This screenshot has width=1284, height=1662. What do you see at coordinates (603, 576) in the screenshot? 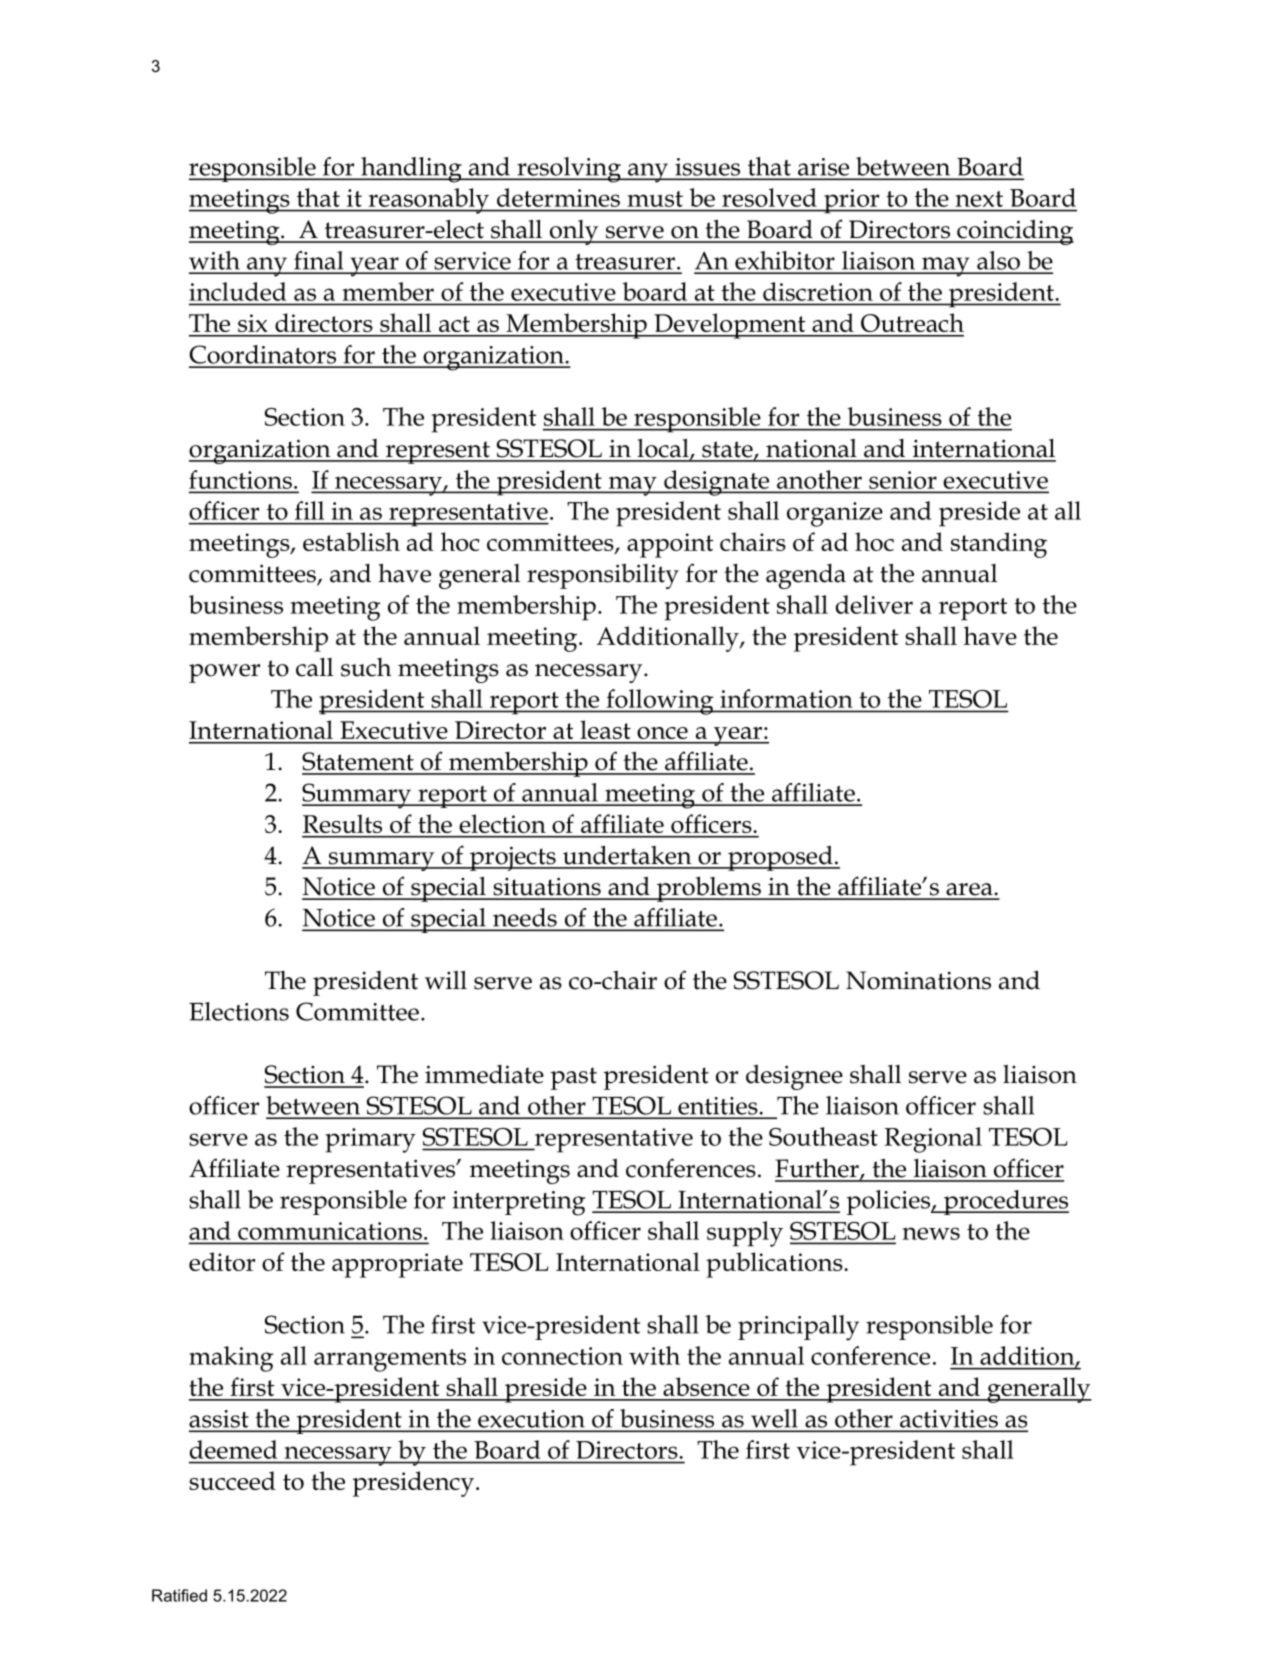
I see `responsibility` at bounding box center [603, 576].
